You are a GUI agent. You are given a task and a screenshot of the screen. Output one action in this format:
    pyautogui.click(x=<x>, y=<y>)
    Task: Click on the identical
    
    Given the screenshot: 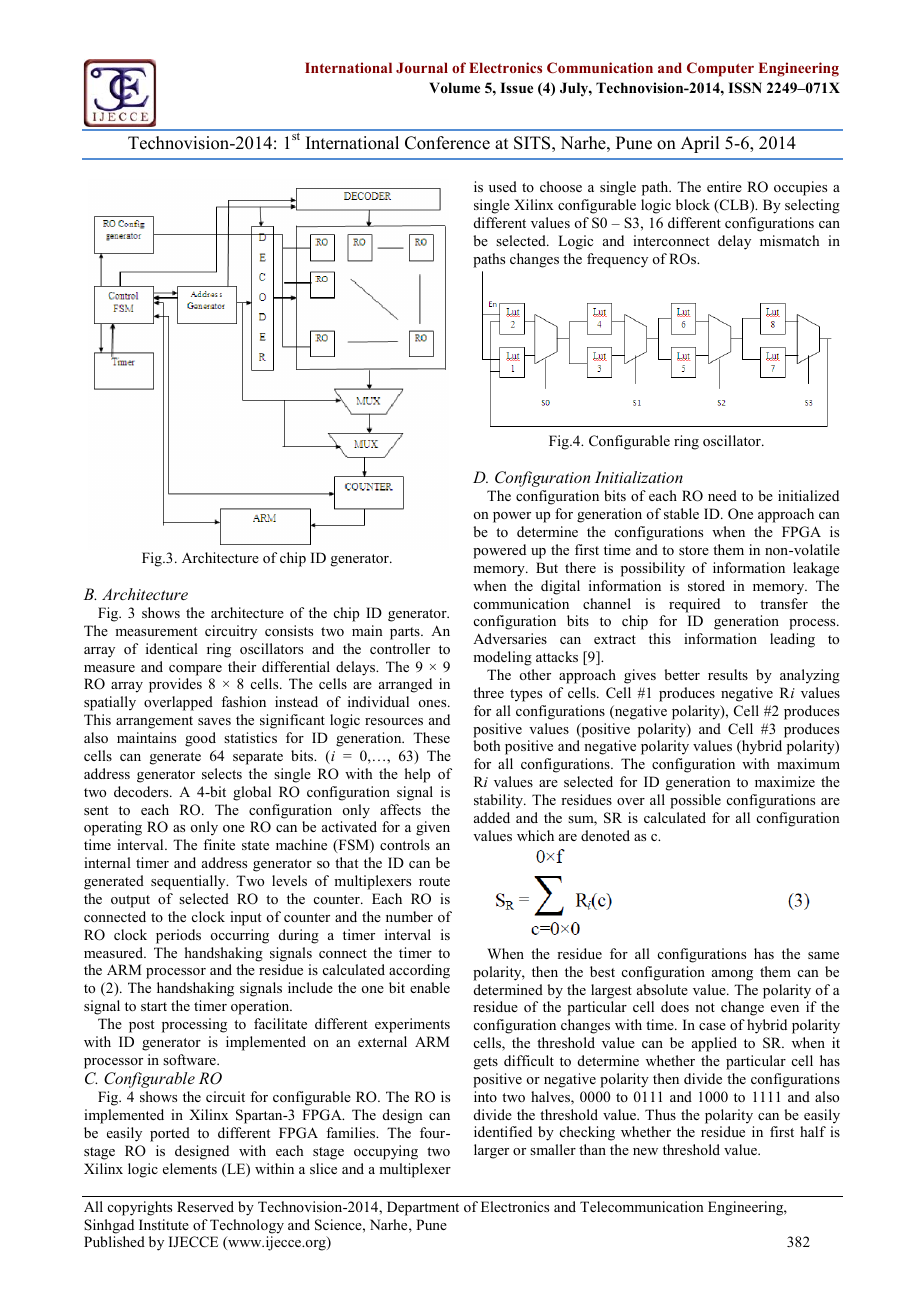 What is the action you would take?
    pyautogui.click(x=172, y=648)
